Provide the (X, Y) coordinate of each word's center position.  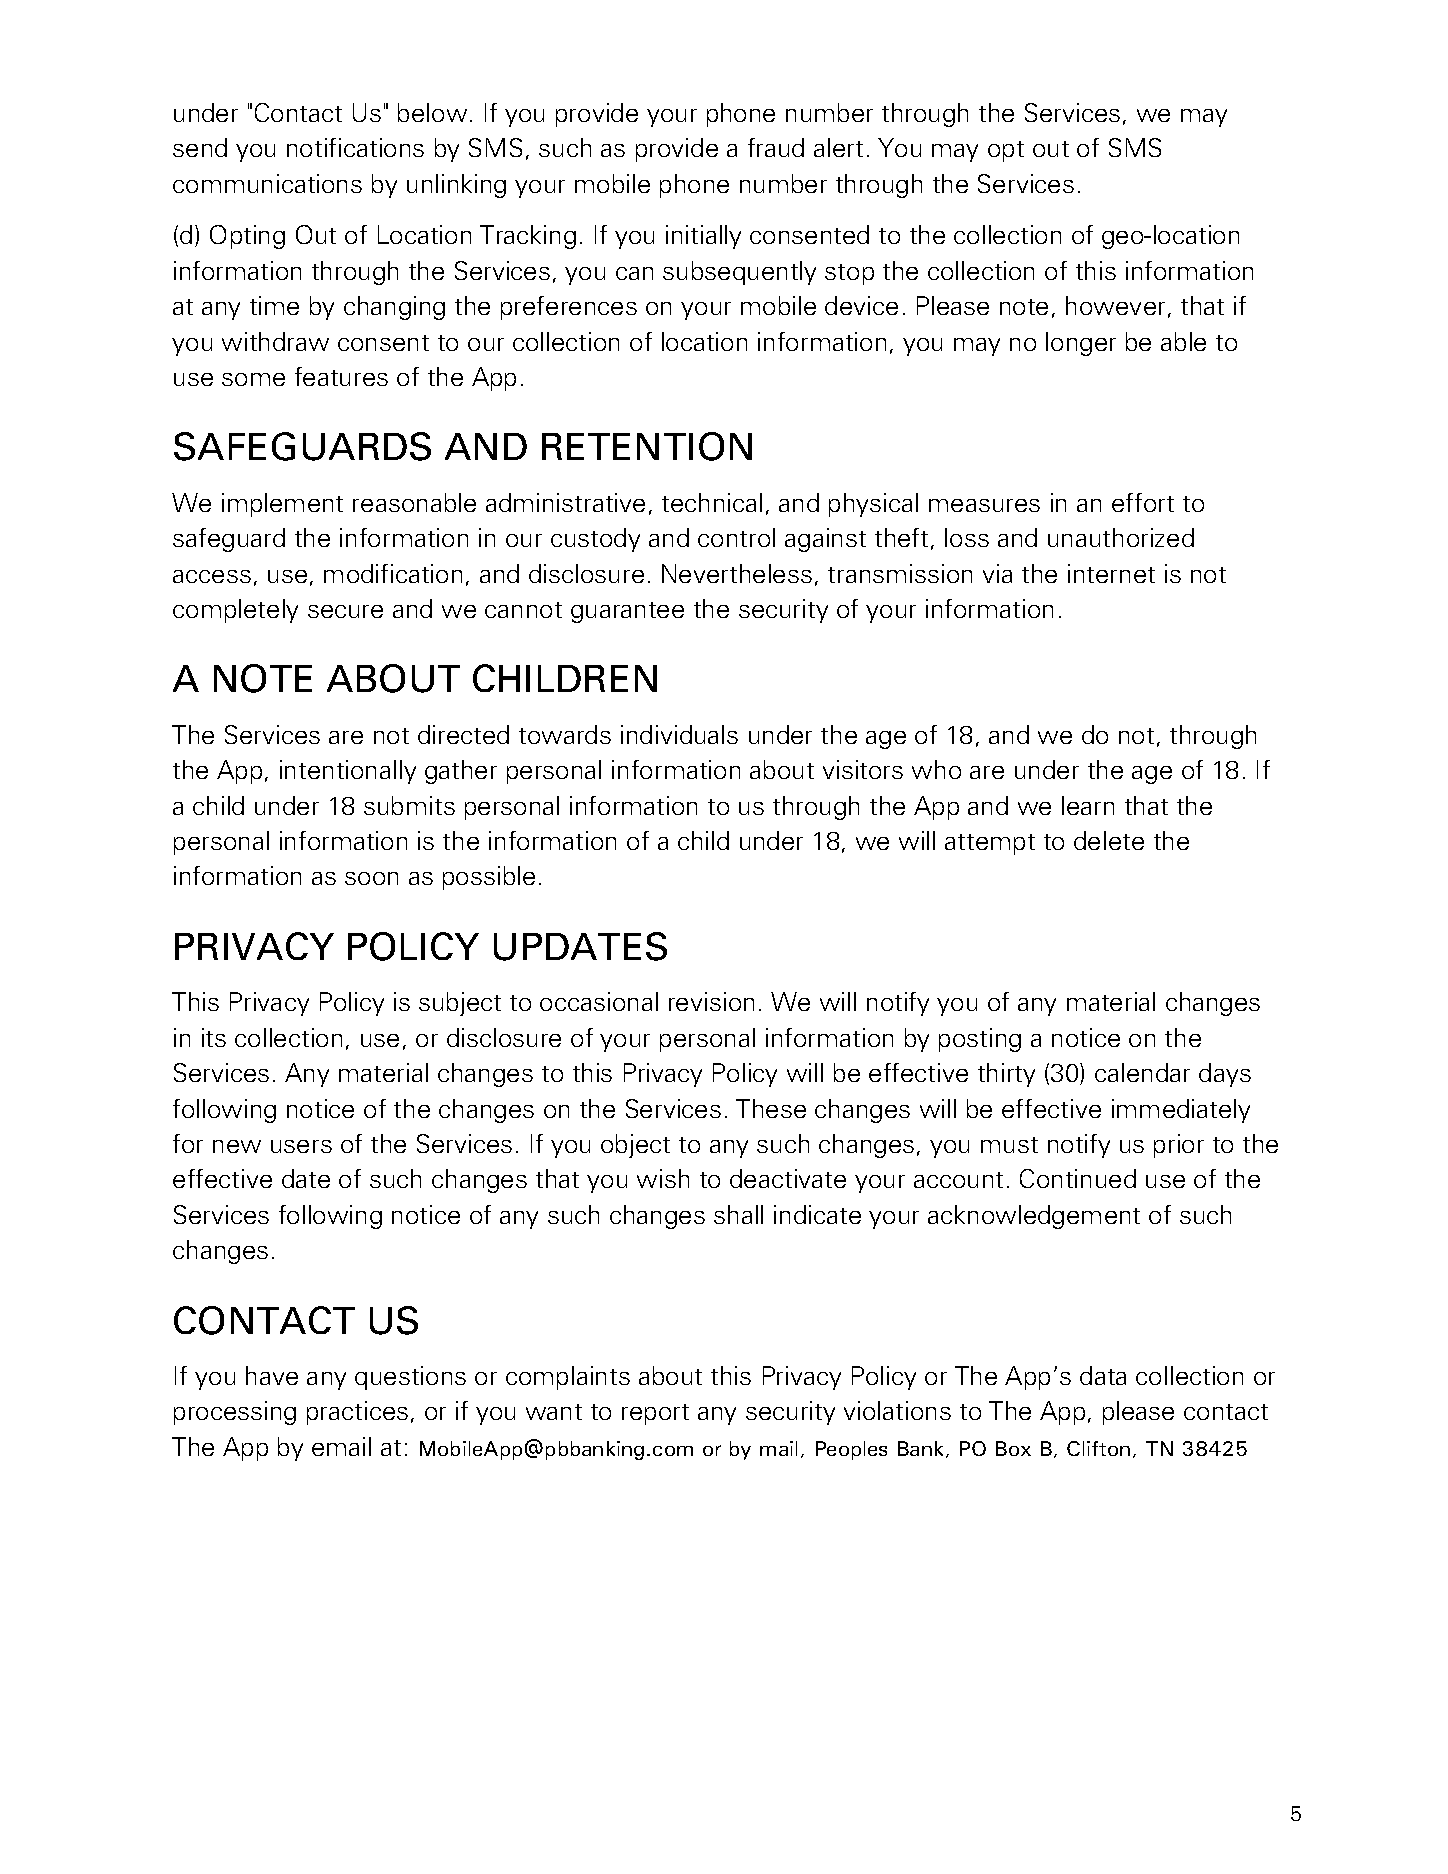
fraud (776, 147)
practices (357, 1413)
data (1103, 1375)
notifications (355, 147)
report (655, 1414)
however (1115, 305)
